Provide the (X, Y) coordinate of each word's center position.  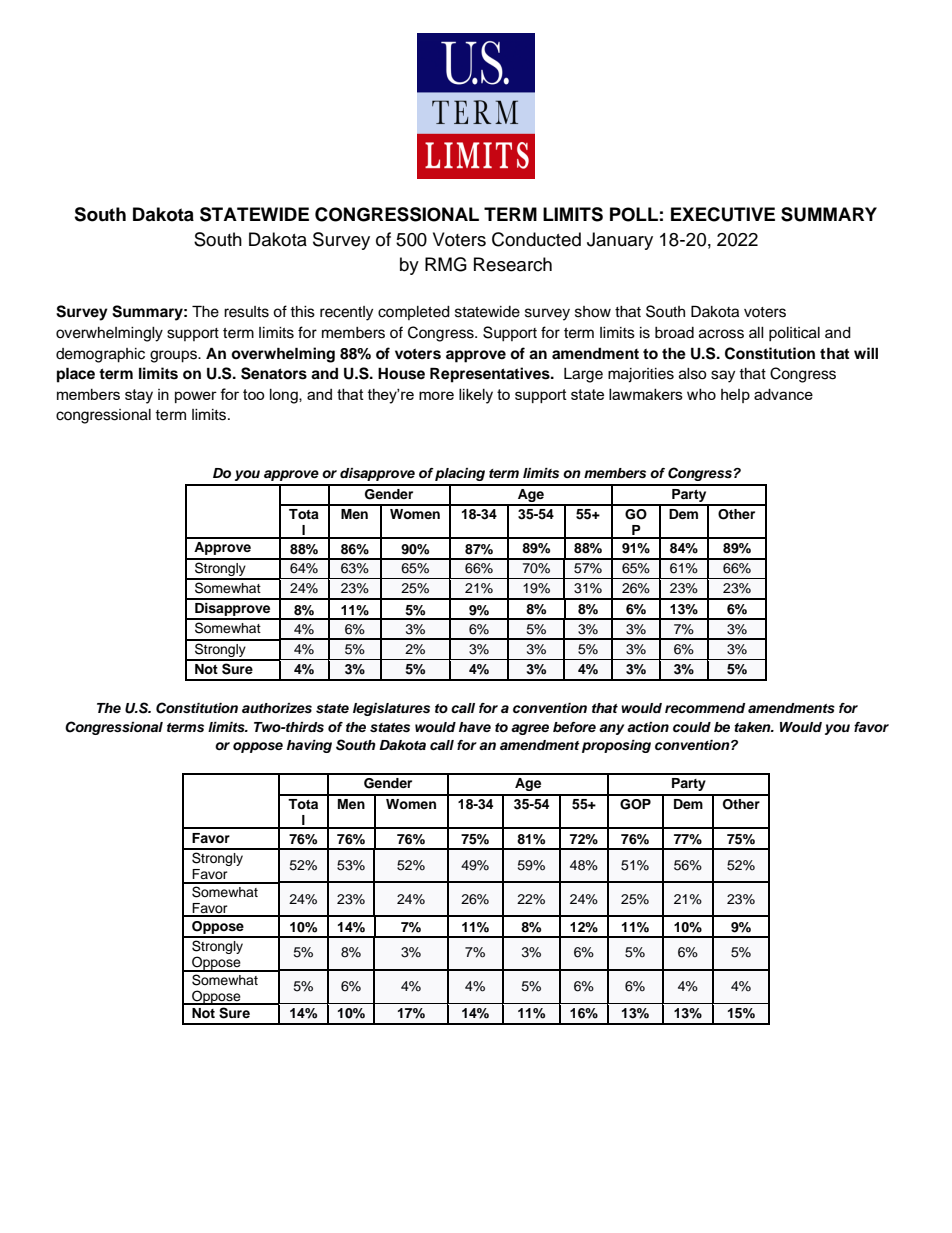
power (196, 397)
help (735, 396)
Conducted (536, 239)
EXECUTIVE (723, 214)
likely (476, 396)
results (246, 312)
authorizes (277, 708)
